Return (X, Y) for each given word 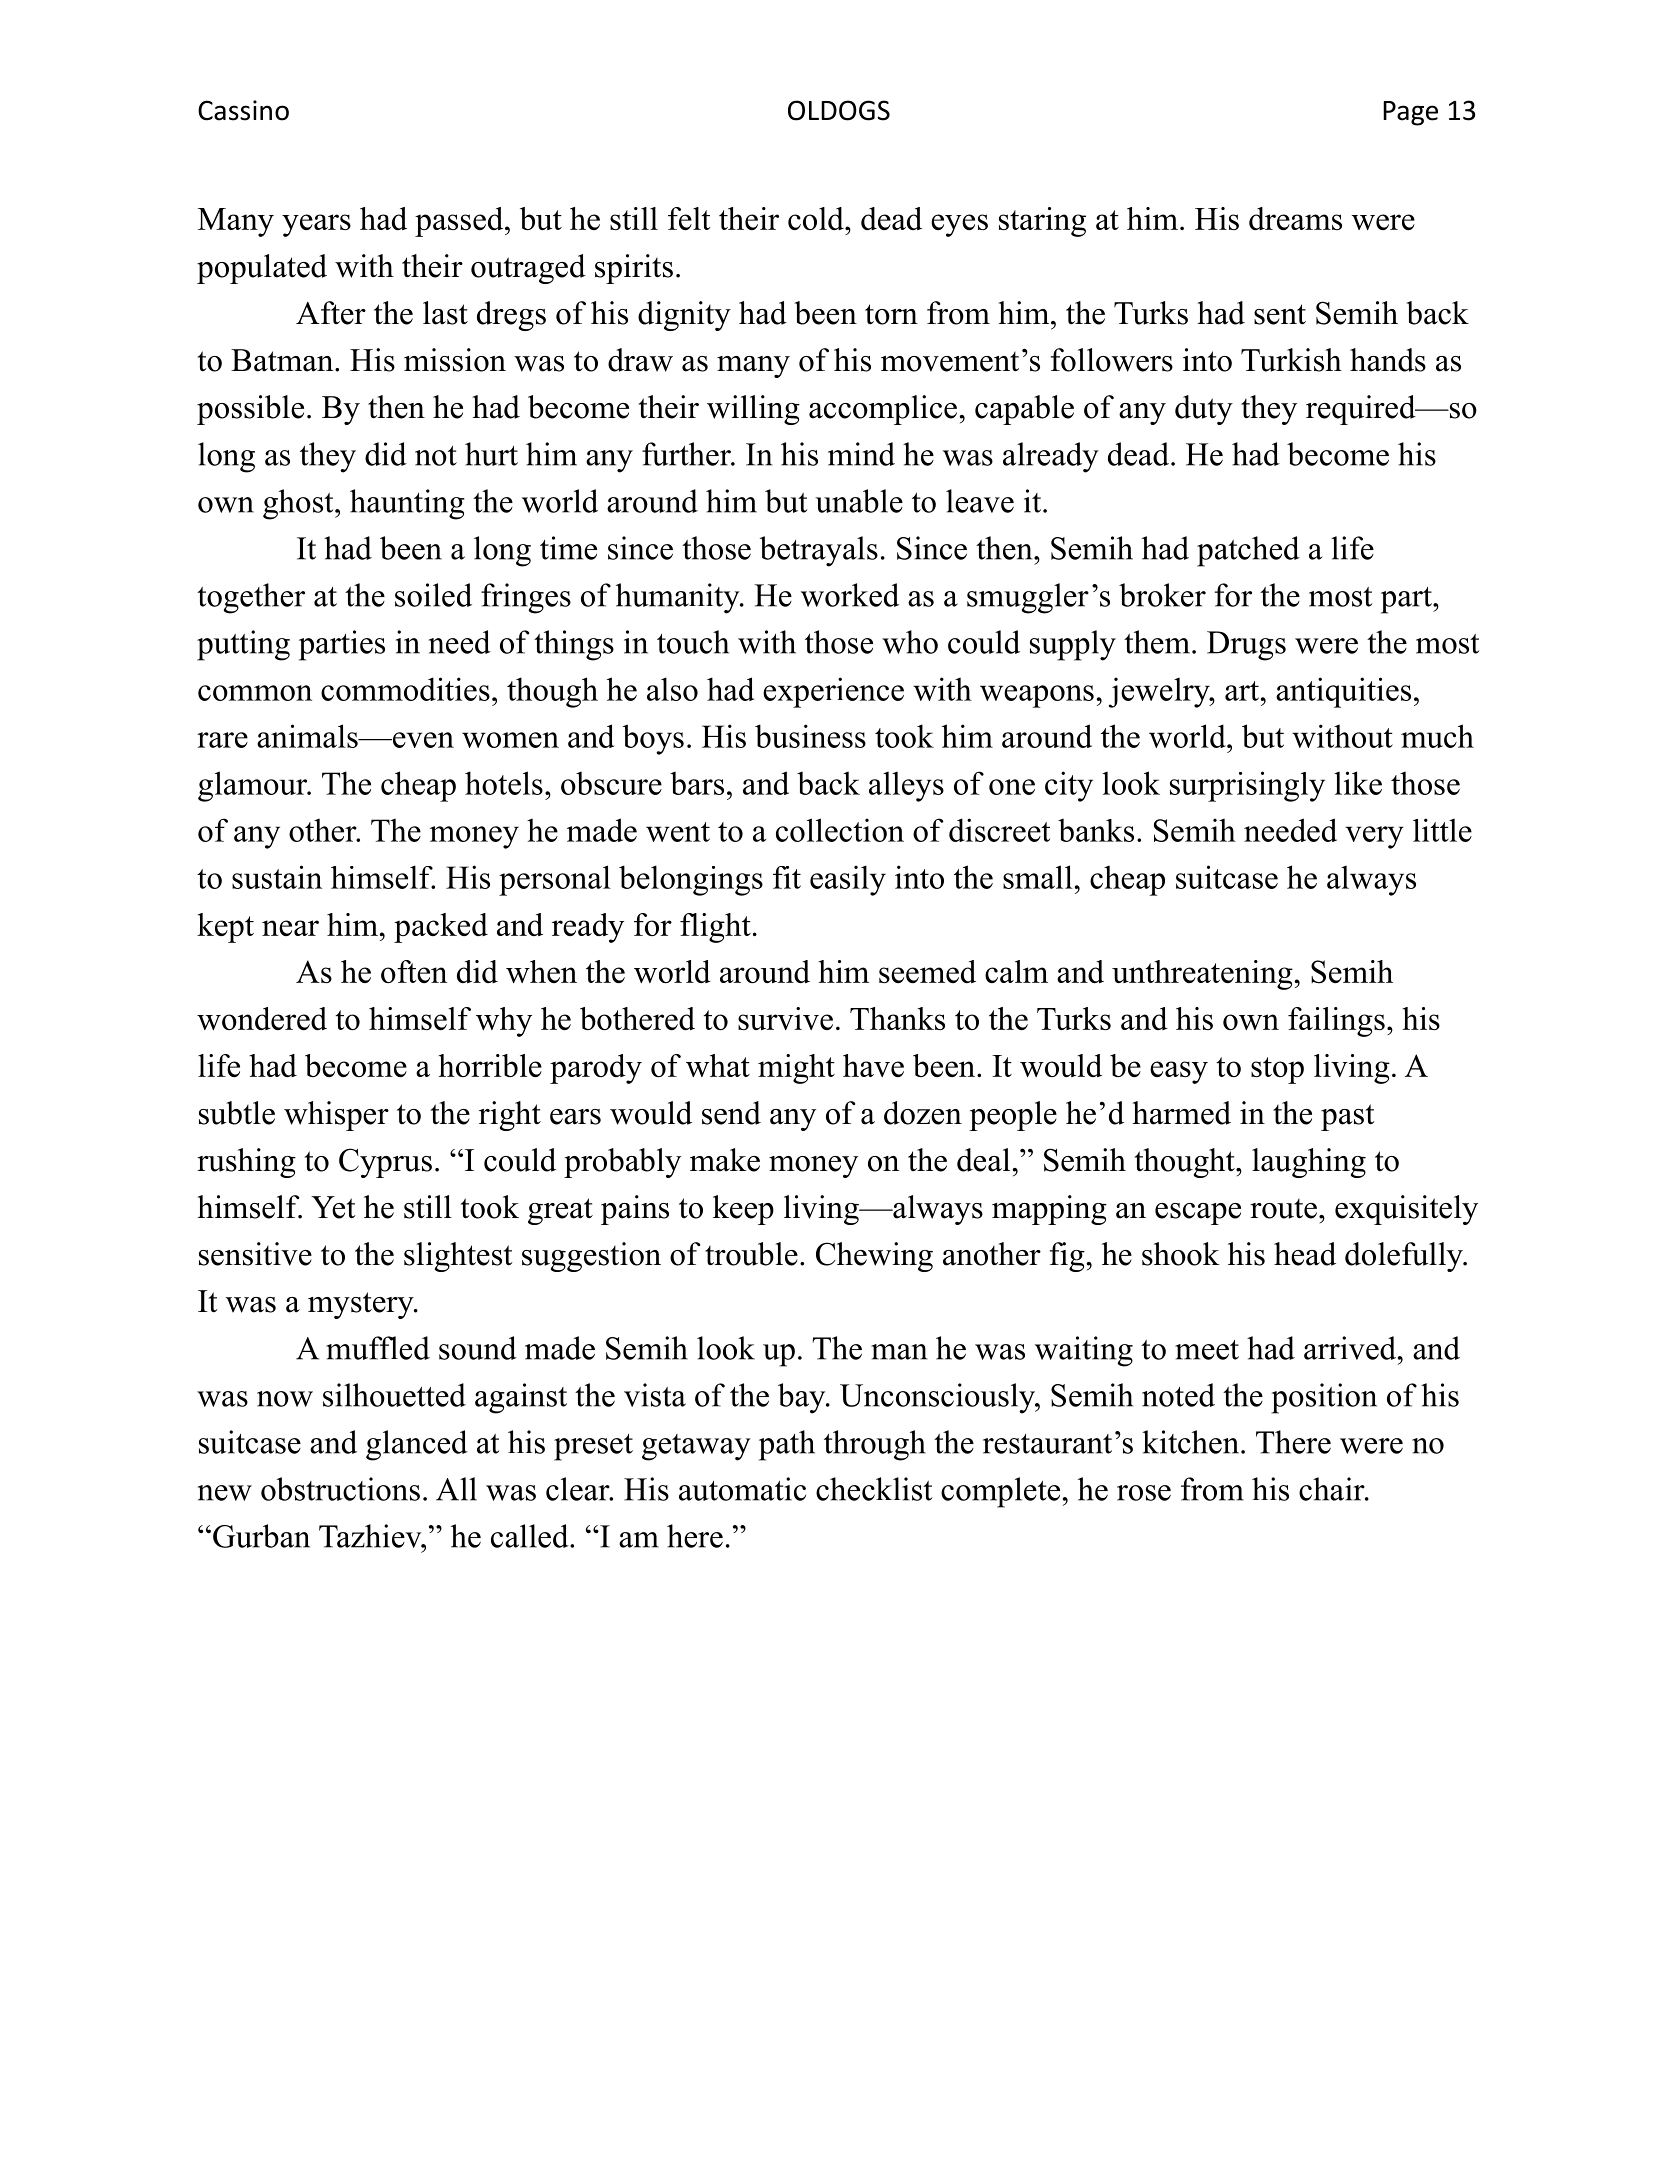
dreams (1295, 218)
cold (817, 218)
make (725, 1160)
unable (859, 501)
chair (1333, 1489)
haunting (407, 504)
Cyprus (385, 1163)
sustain (277, 877)
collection (840, 830)
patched (1248, 551)
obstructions (340, 1489)
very (1374, 837)
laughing (1309, 1163)
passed (460, 222)
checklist (874, 1489)
